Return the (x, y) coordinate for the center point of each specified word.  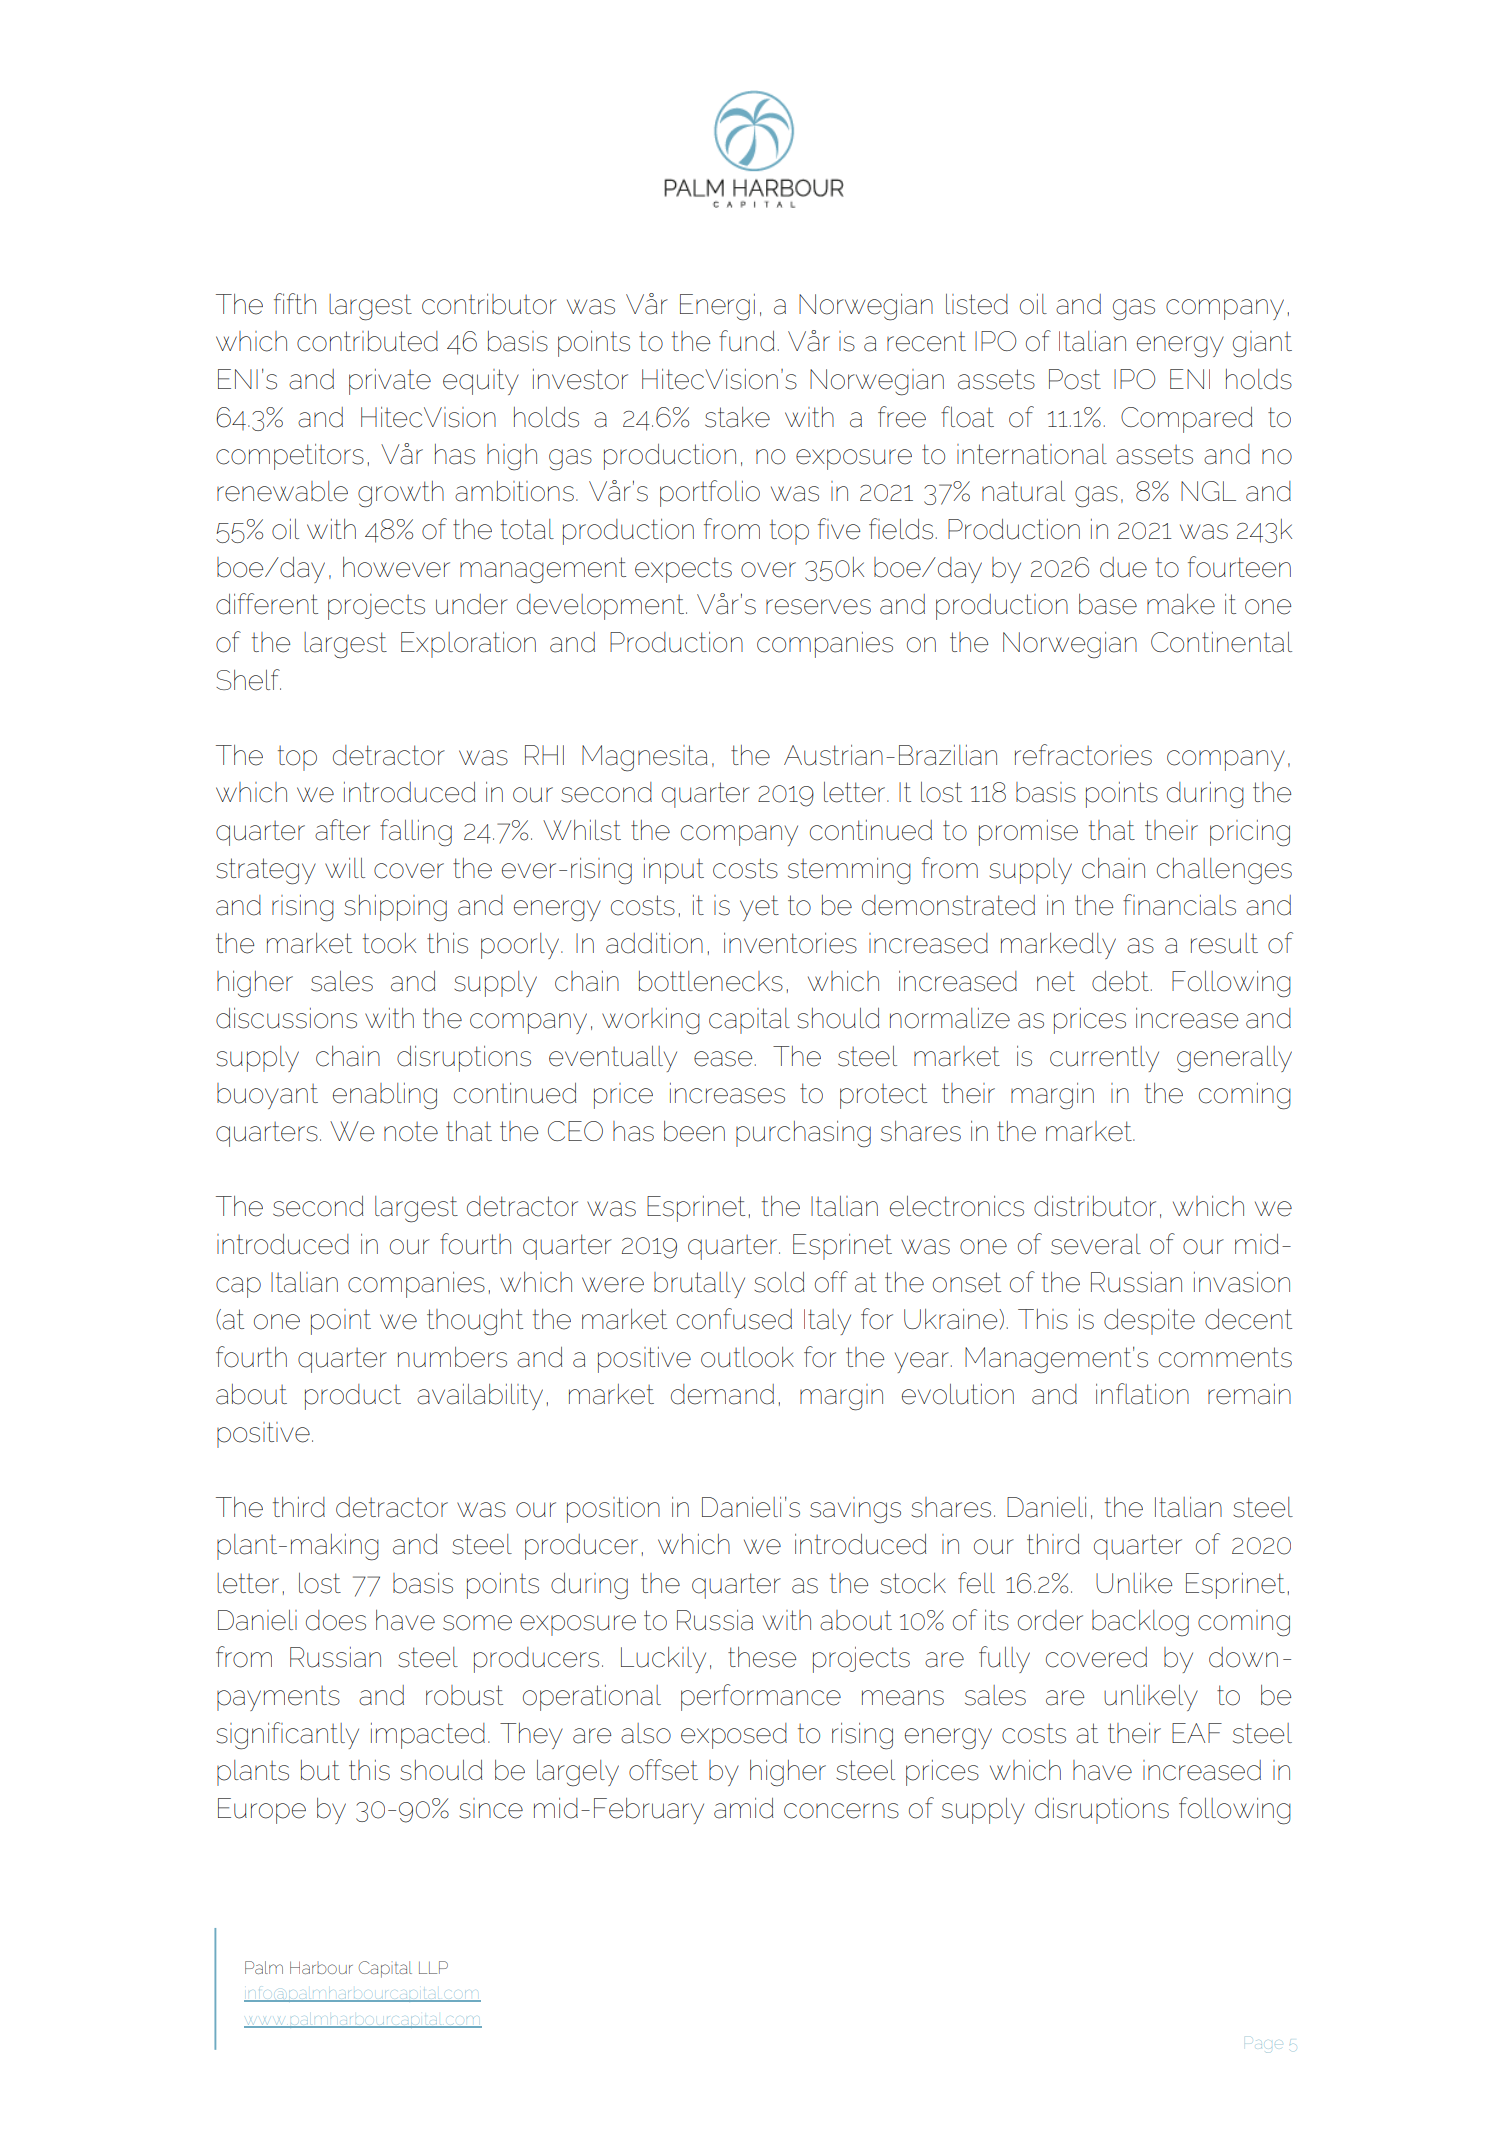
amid (744, 1808)
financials (1179, 905)
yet (759, 908)
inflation (1142, 1394)
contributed (367, 341)
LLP (433, 1967)
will (345, 868)
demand (722, 1394)
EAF (1197, 1733)
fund (747, 341)
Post (1075, 379)
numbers (452, 1357)
